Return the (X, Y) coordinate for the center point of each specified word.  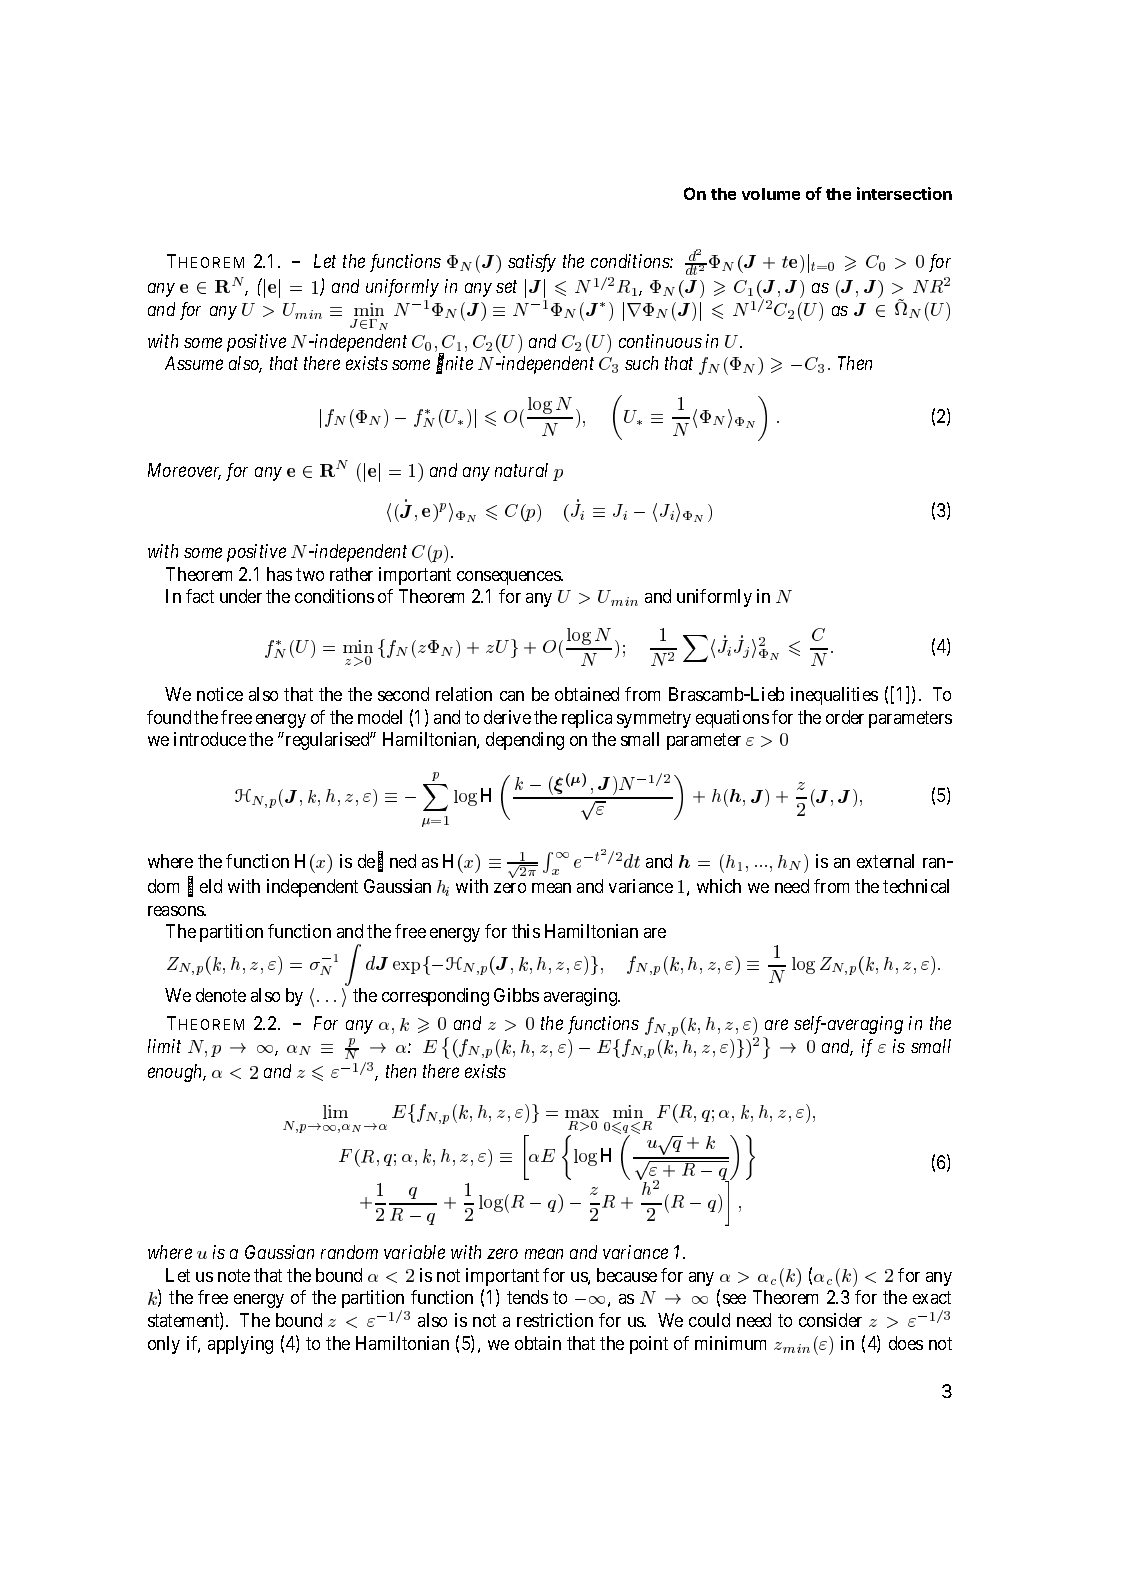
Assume (194, 363)
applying (240, 1345)
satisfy (532, 263)
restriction (555, 1320)
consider (830, 1320)
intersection (904, 193)
